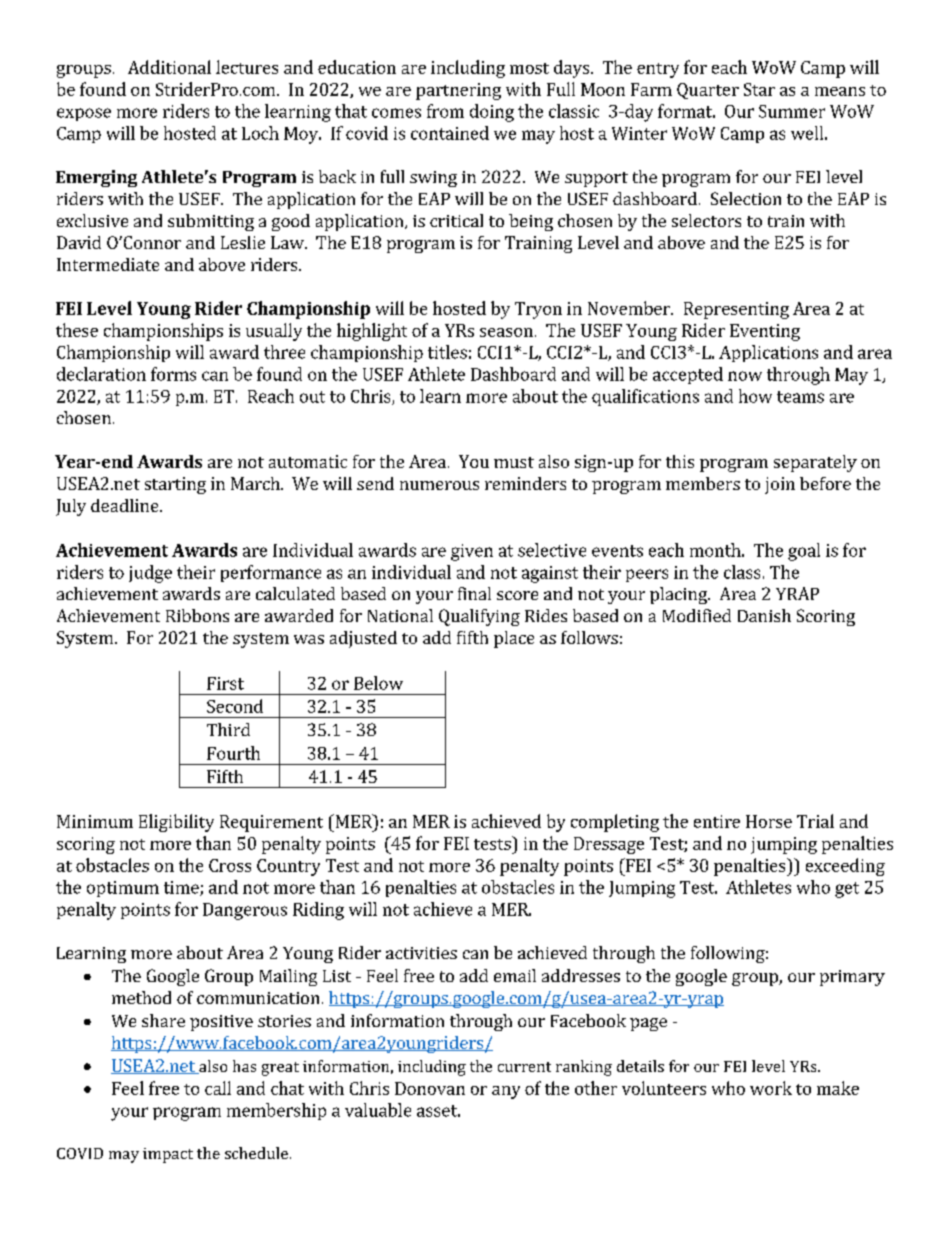 Image resolution: width=952 pixels, height=1233 pixels. Describe the element at coordinates (771, 1088) in the document. I see `work` at that location.
